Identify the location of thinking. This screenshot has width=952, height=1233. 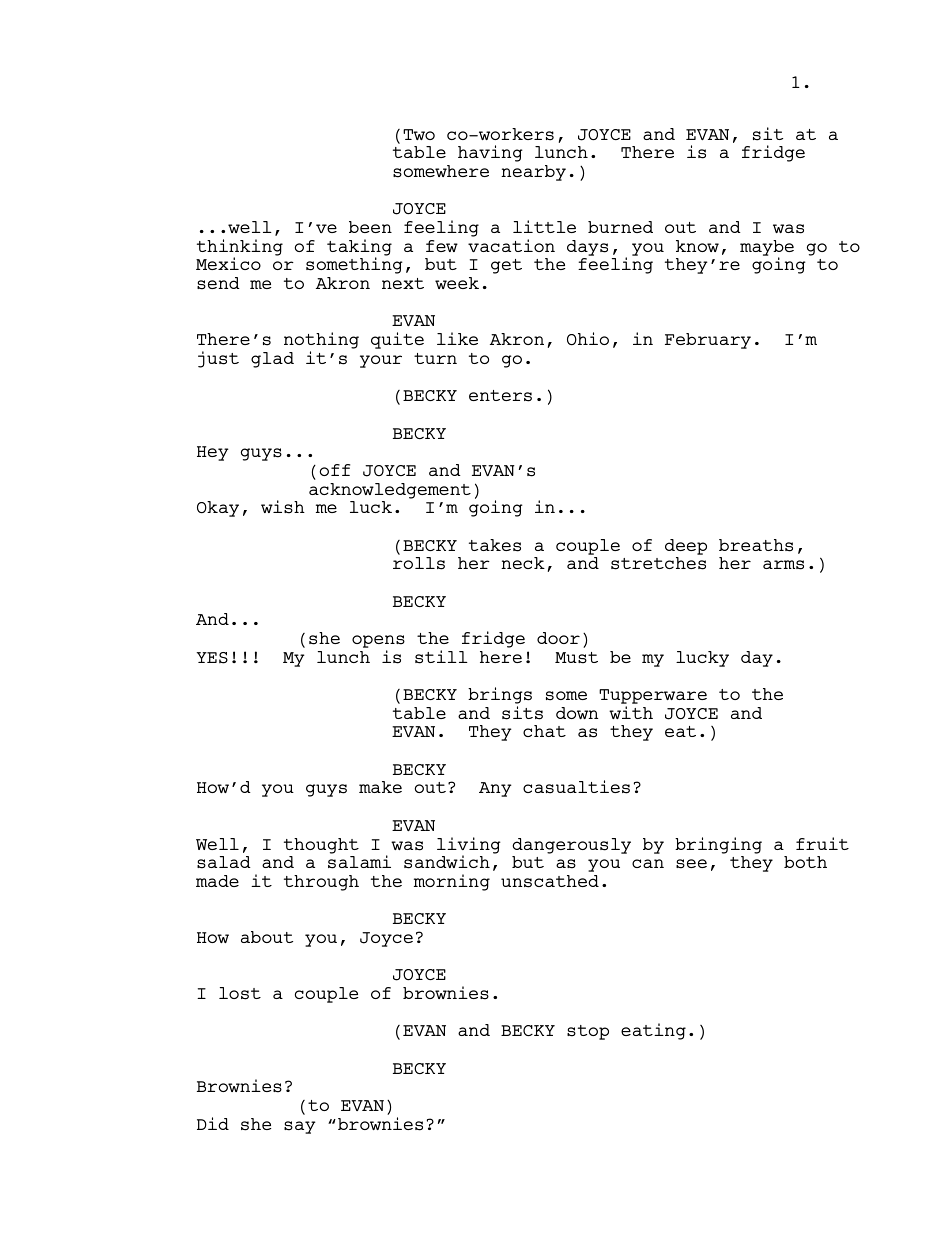
(240, 248).
